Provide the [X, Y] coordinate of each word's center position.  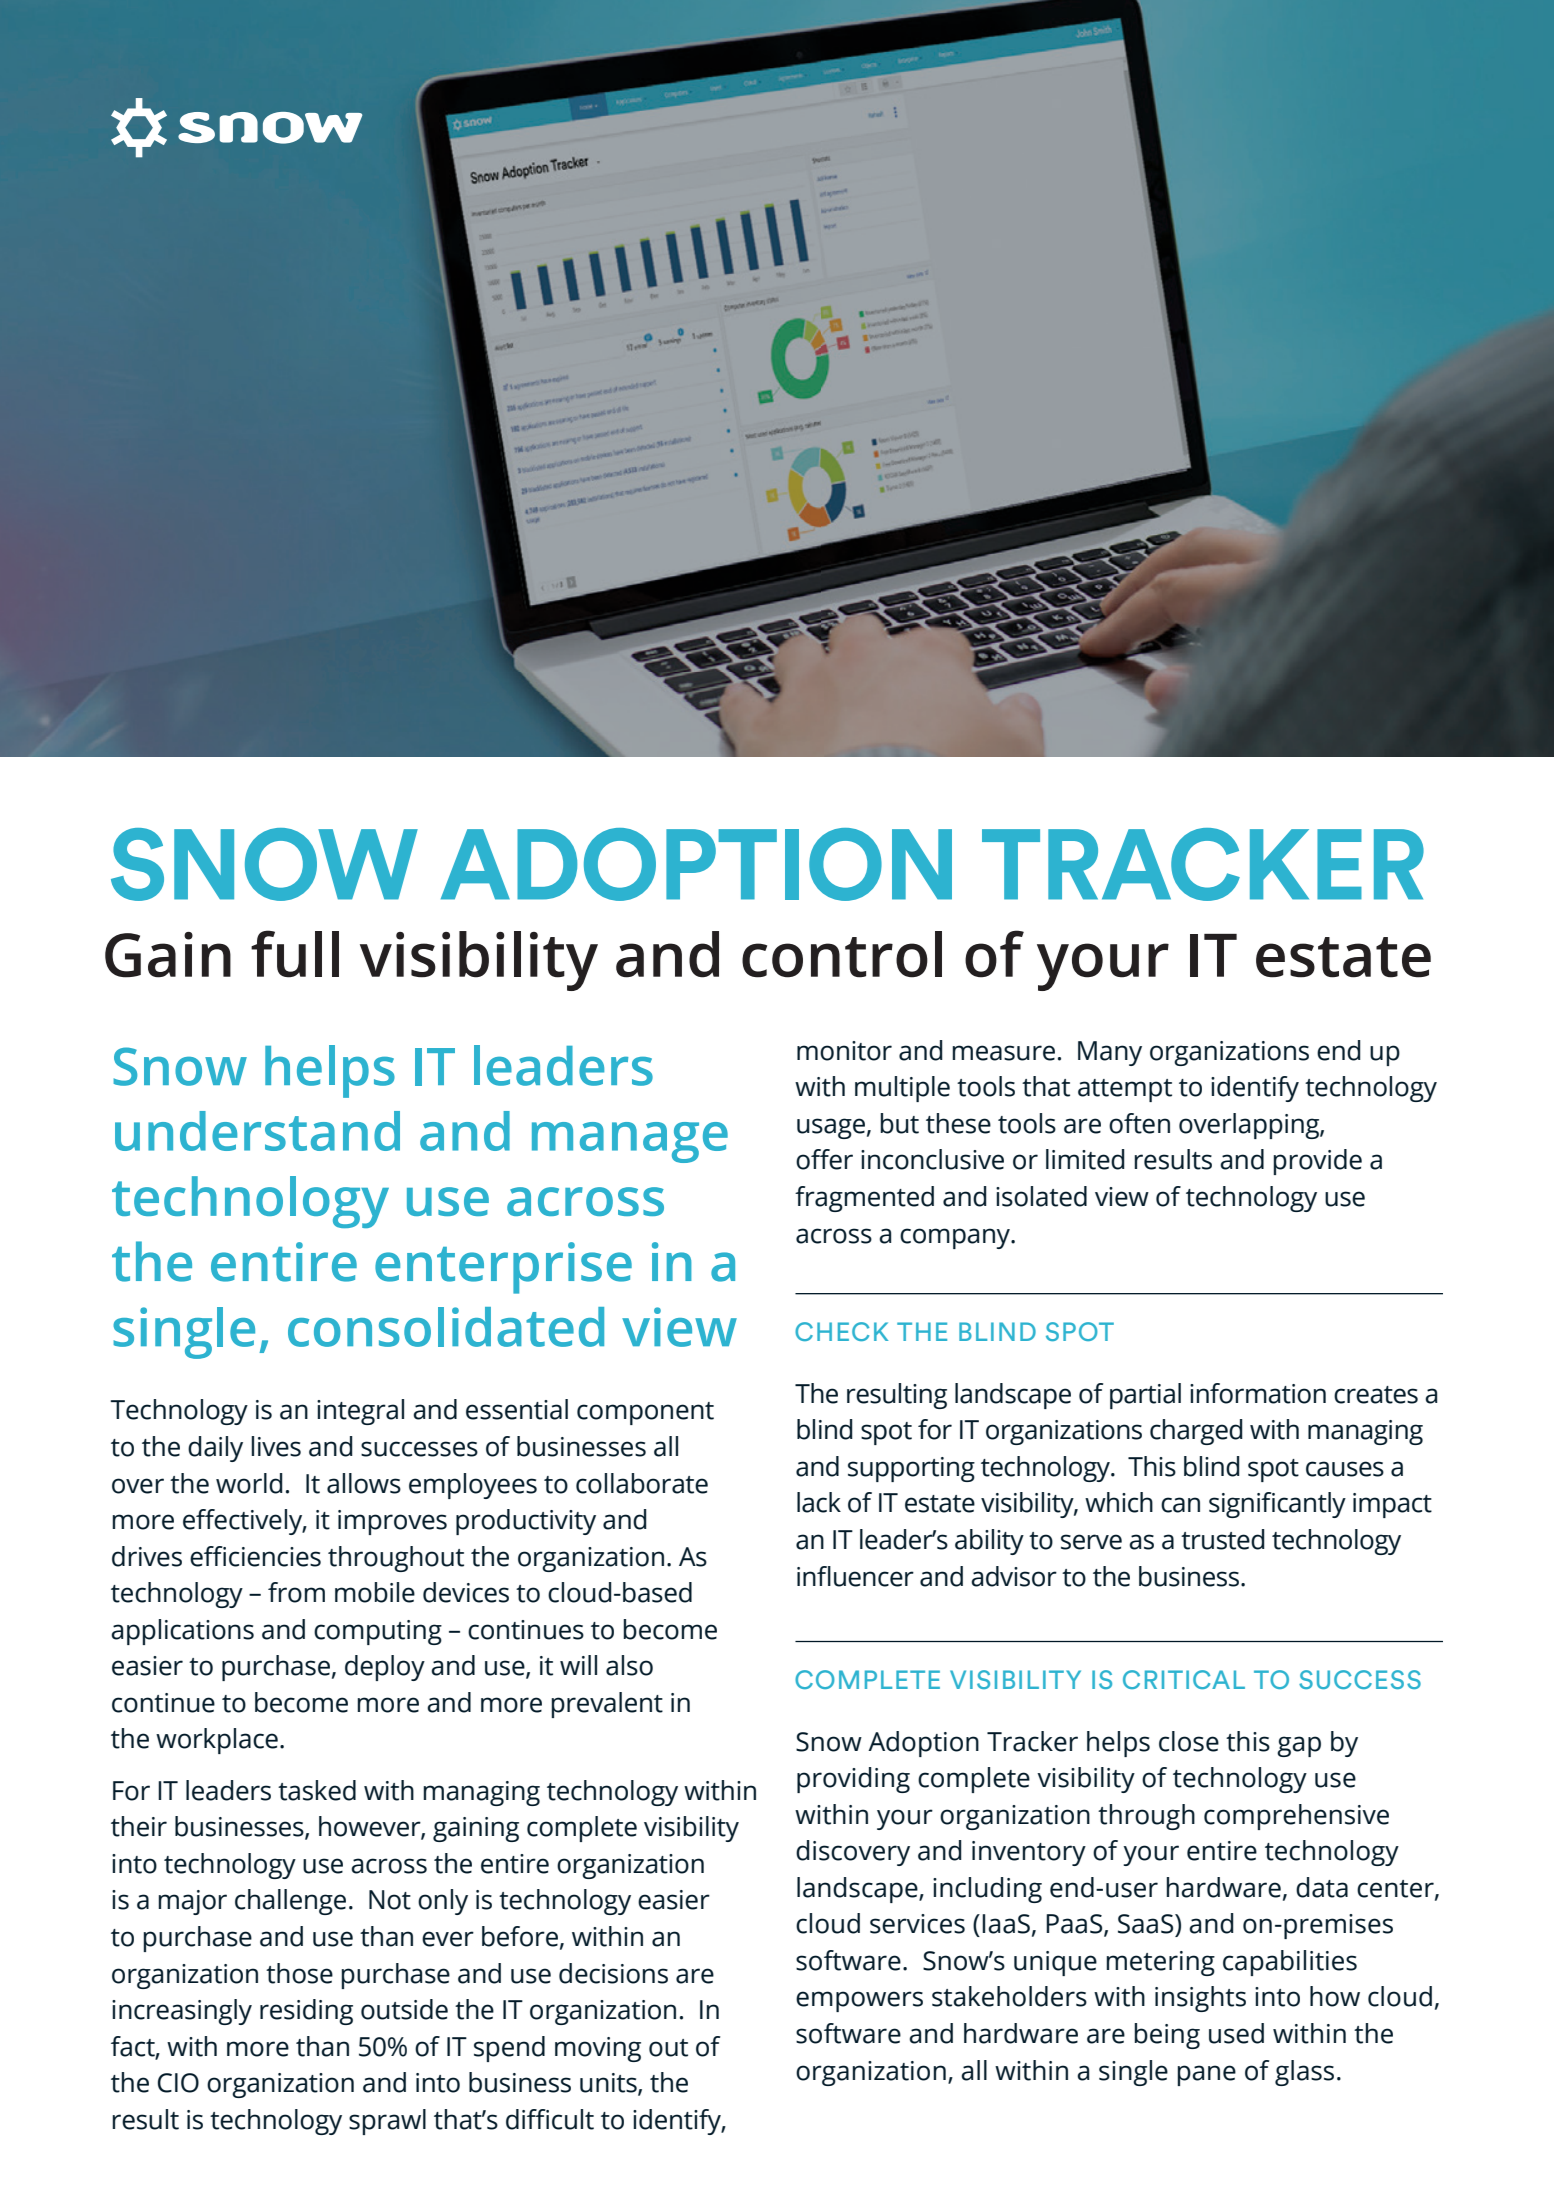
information [1258, 1393]
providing [853, 1780]
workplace [217, 1741]
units [609, 2084]
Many [1110, 1053]
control [842, 954]
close [1189, 1741]
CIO [178, 2083]
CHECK [841, 1331]
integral [360, 1412]
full [295, 954]
